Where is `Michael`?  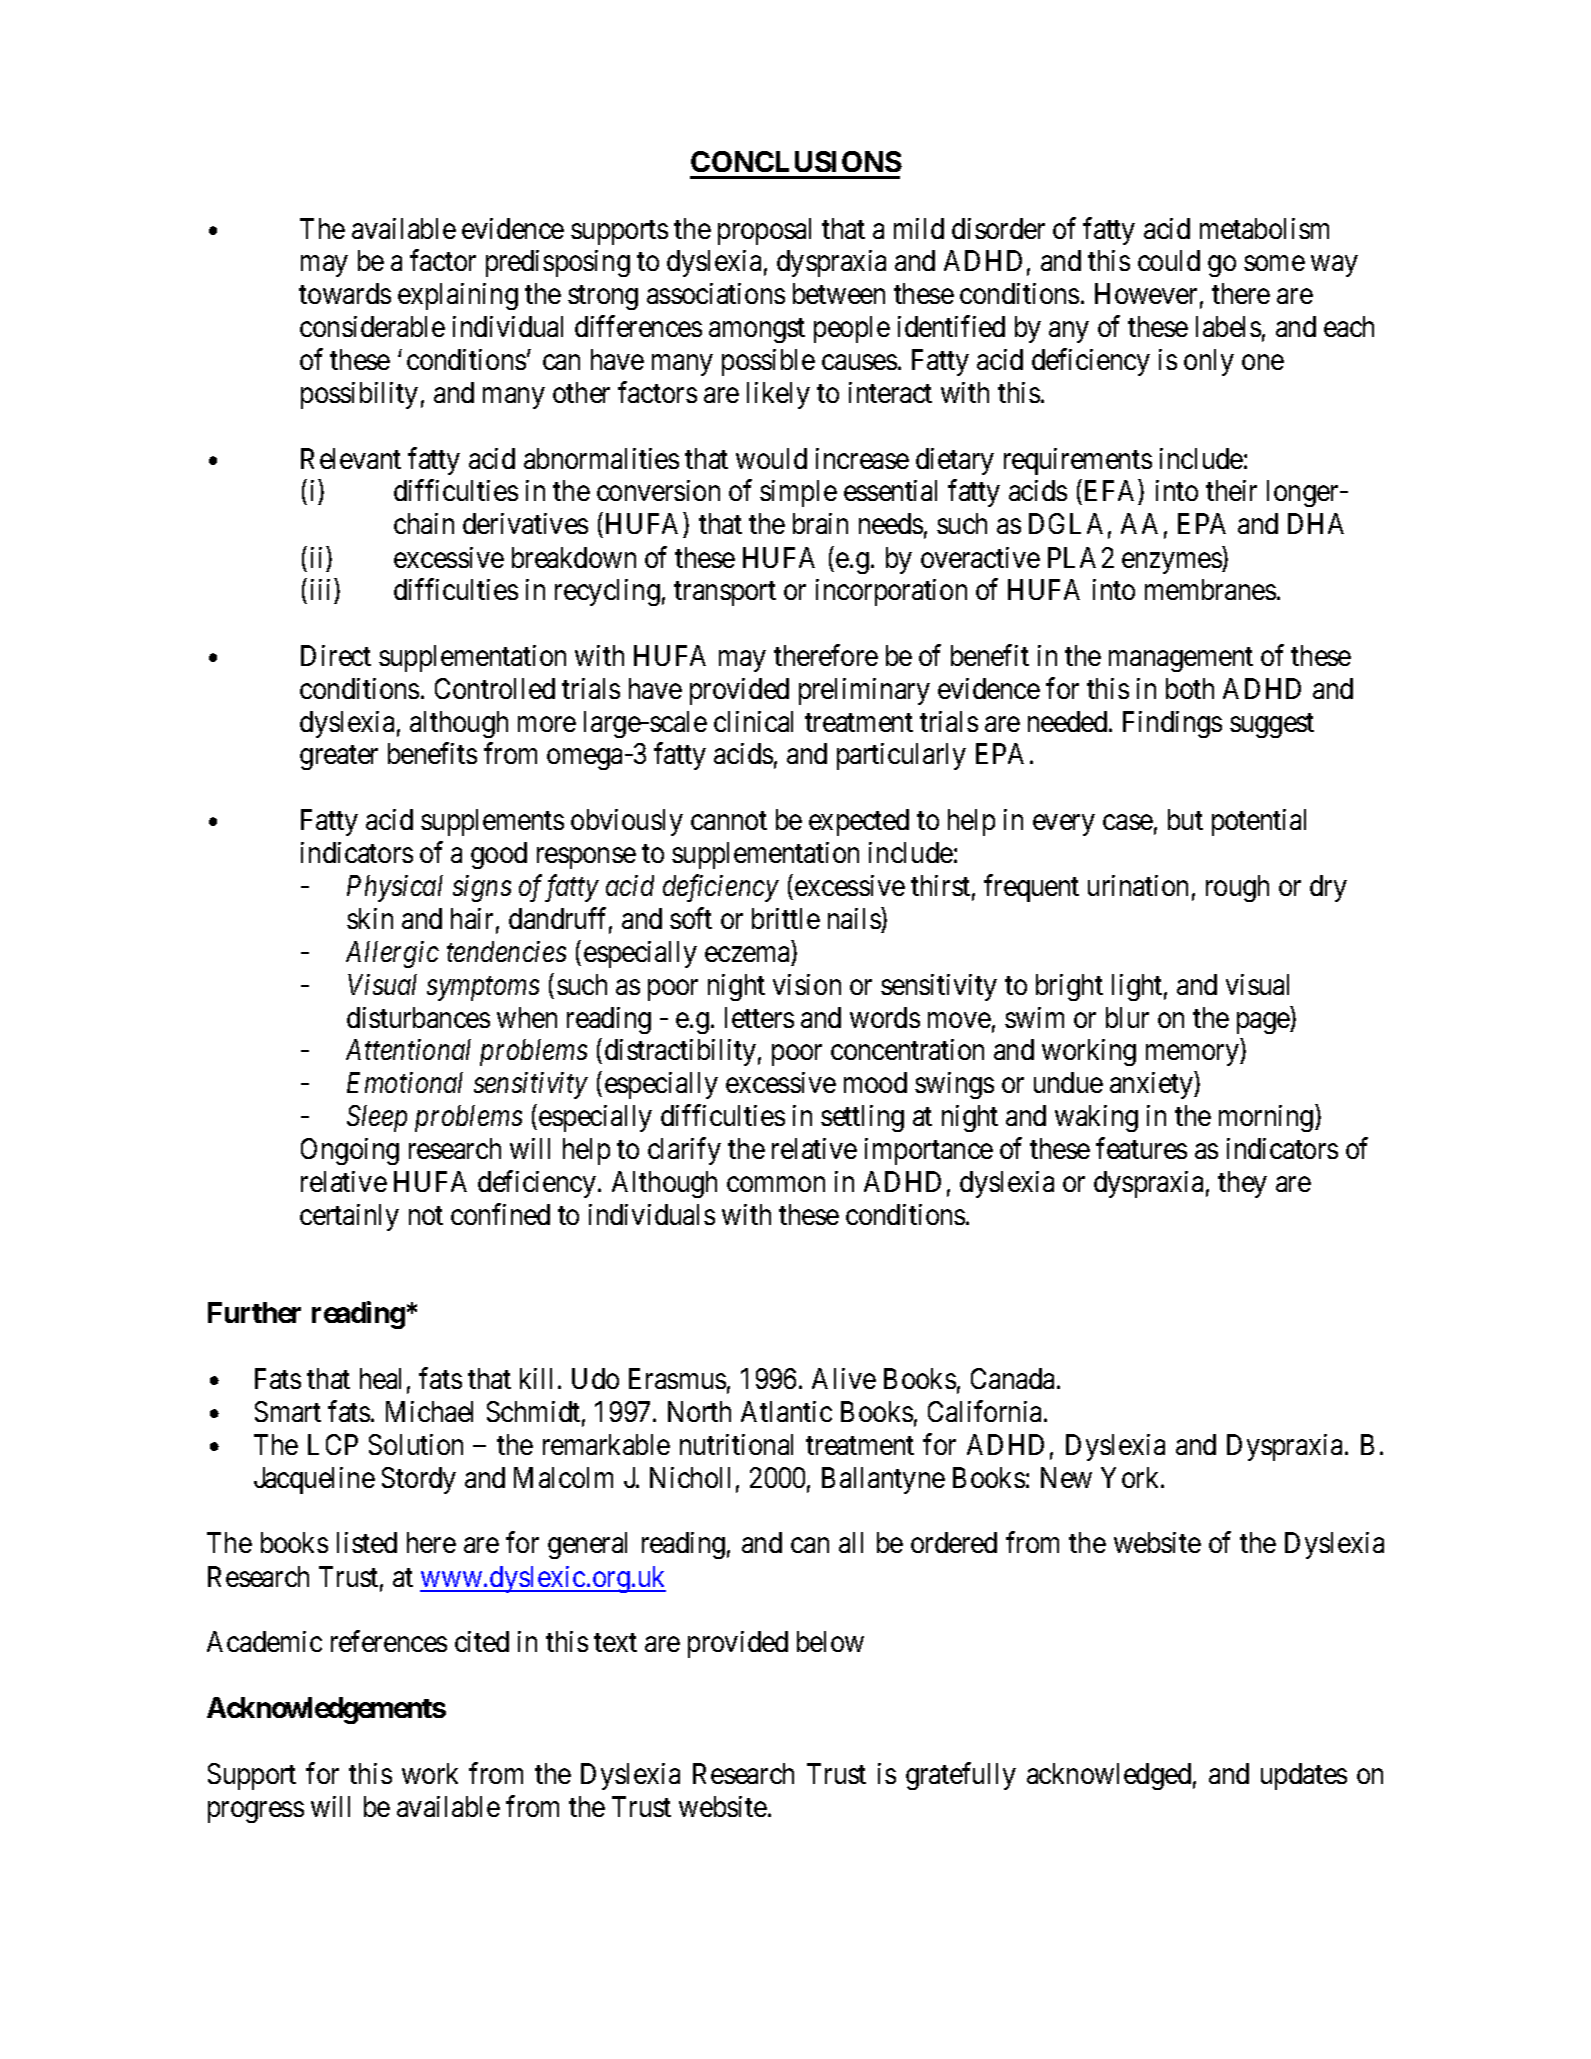 Michael is located at coordinates (429, 1411).
